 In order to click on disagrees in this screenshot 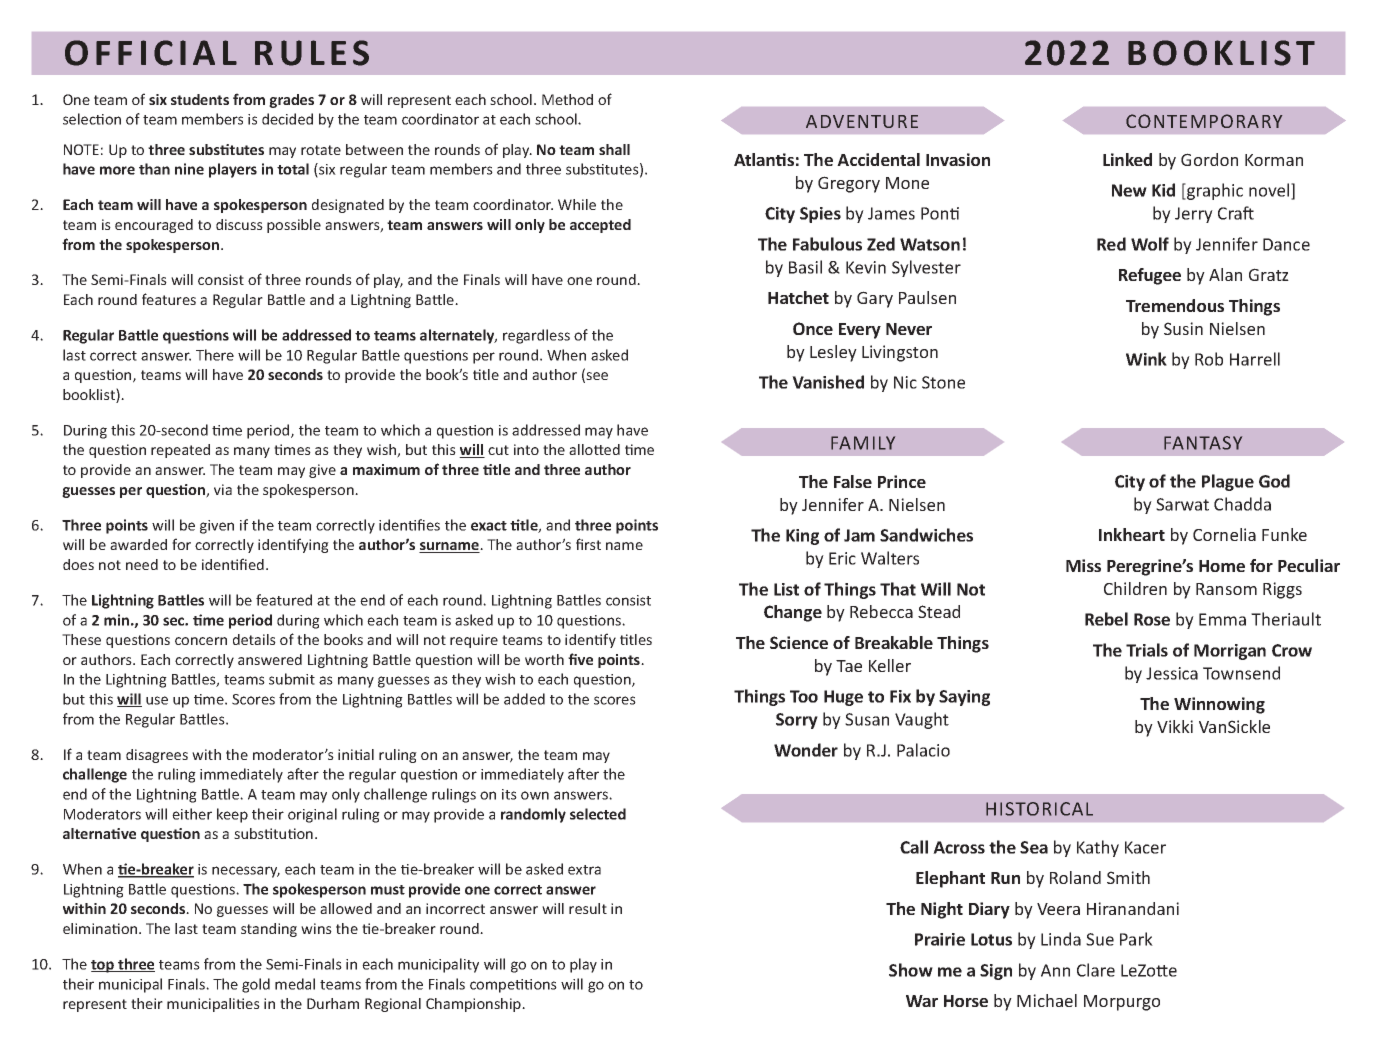, I will do `click(157, 756)`.
